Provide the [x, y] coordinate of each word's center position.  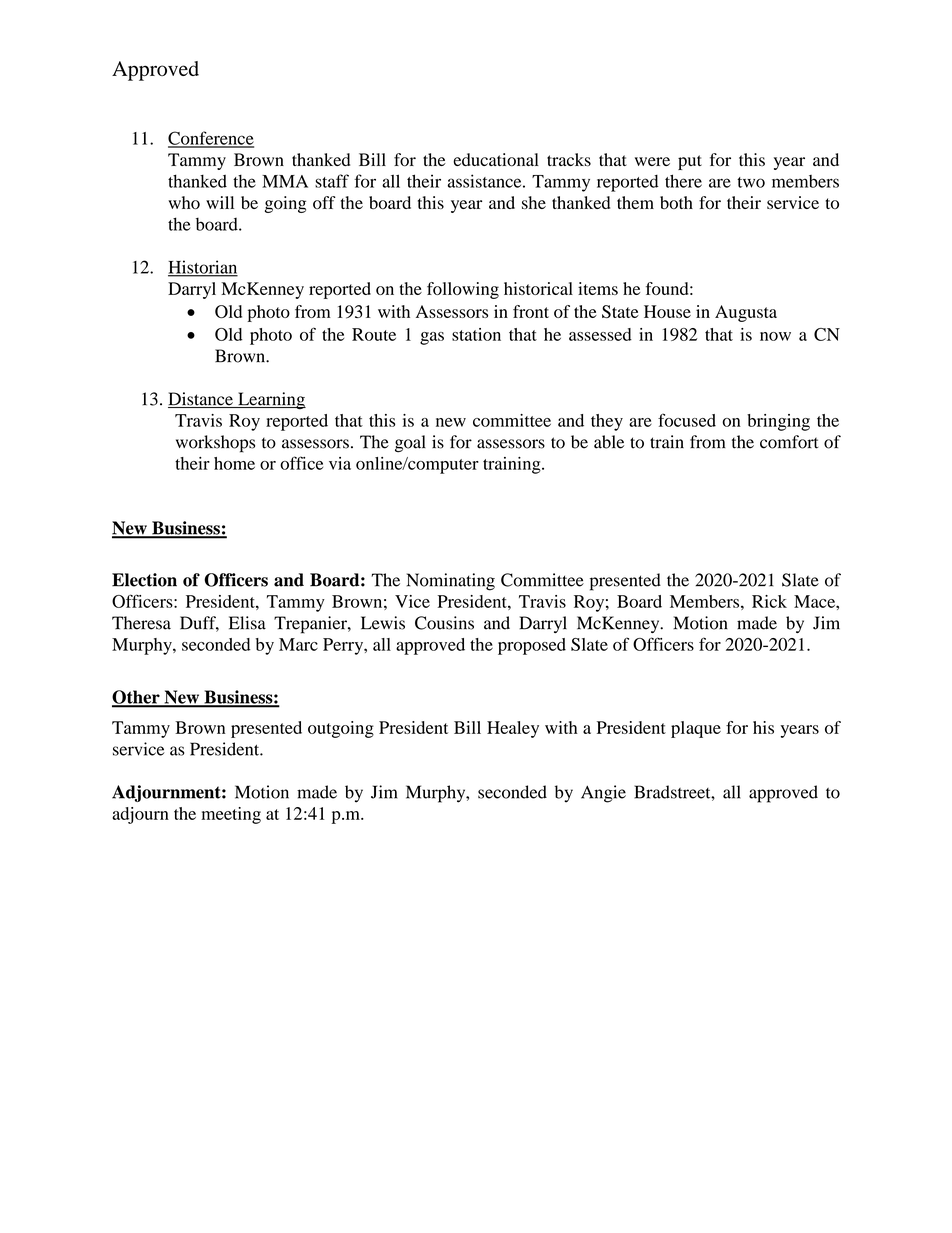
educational [496, 160]
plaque [696, 729]
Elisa [247, 623]
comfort [789, 442]
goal [410, 444]
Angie [603, 794]
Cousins [444, 623]
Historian [203, 268]
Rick [769, 601]
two [751, 182]
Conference [211, 139]
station [476, 334]
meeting [231, 815]
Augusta [746, 313]
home [234, 463]
